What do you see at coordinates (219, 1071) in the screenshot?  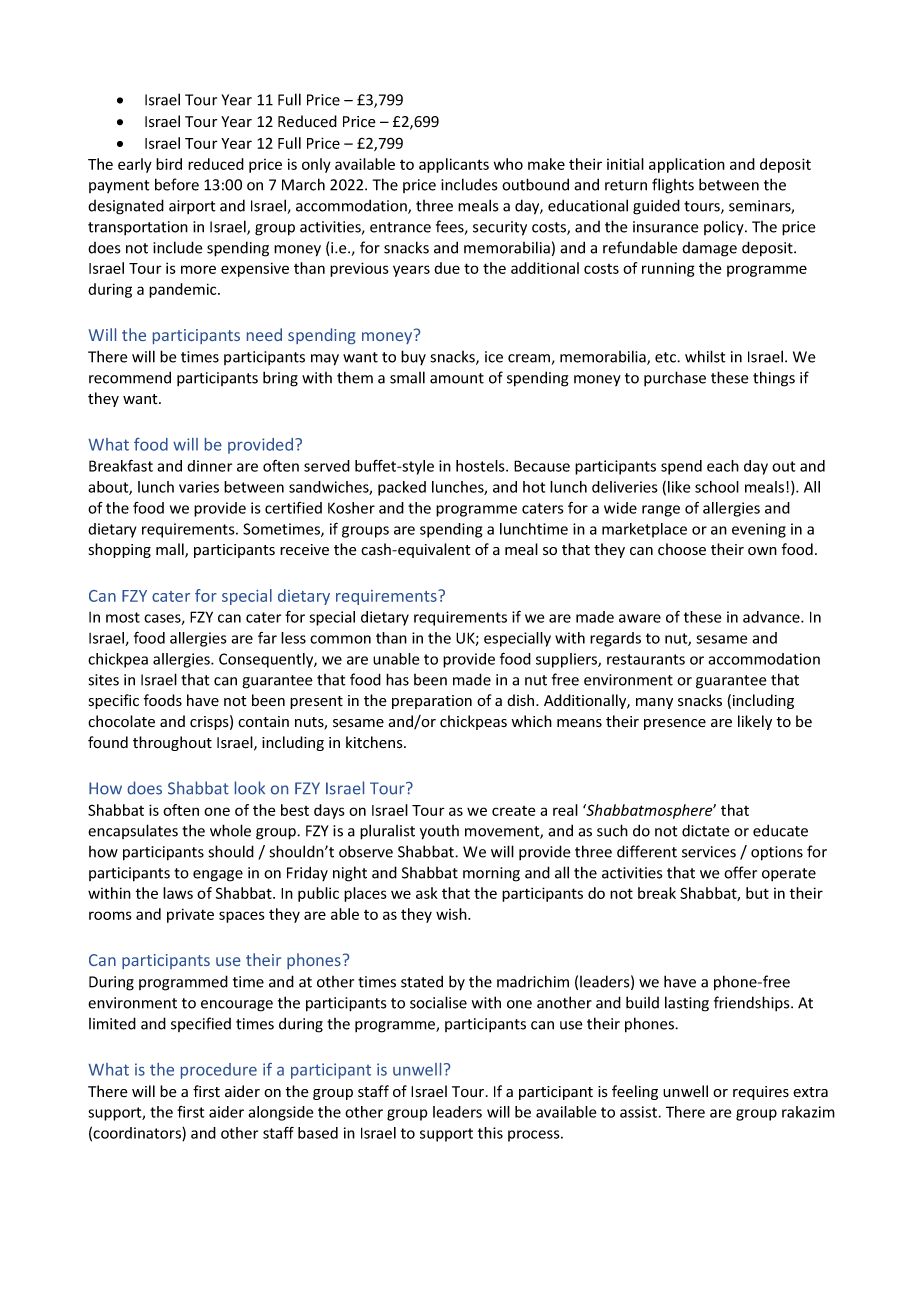 I see `procedure` at bounding box center [219, 1071].
